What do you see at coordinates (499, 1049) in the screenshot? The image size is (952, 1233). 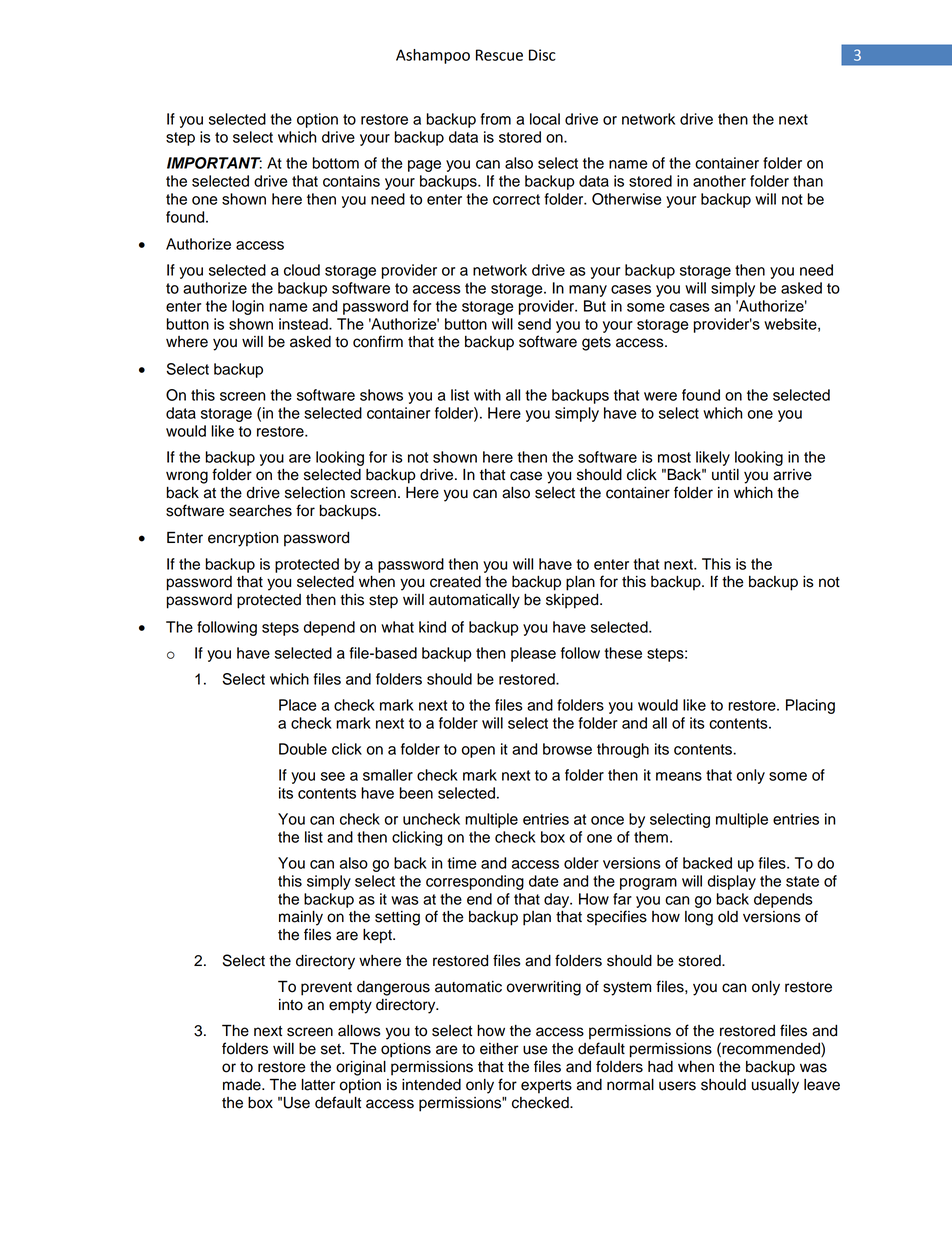 I see `either` at bounding box center [499, 1049].
